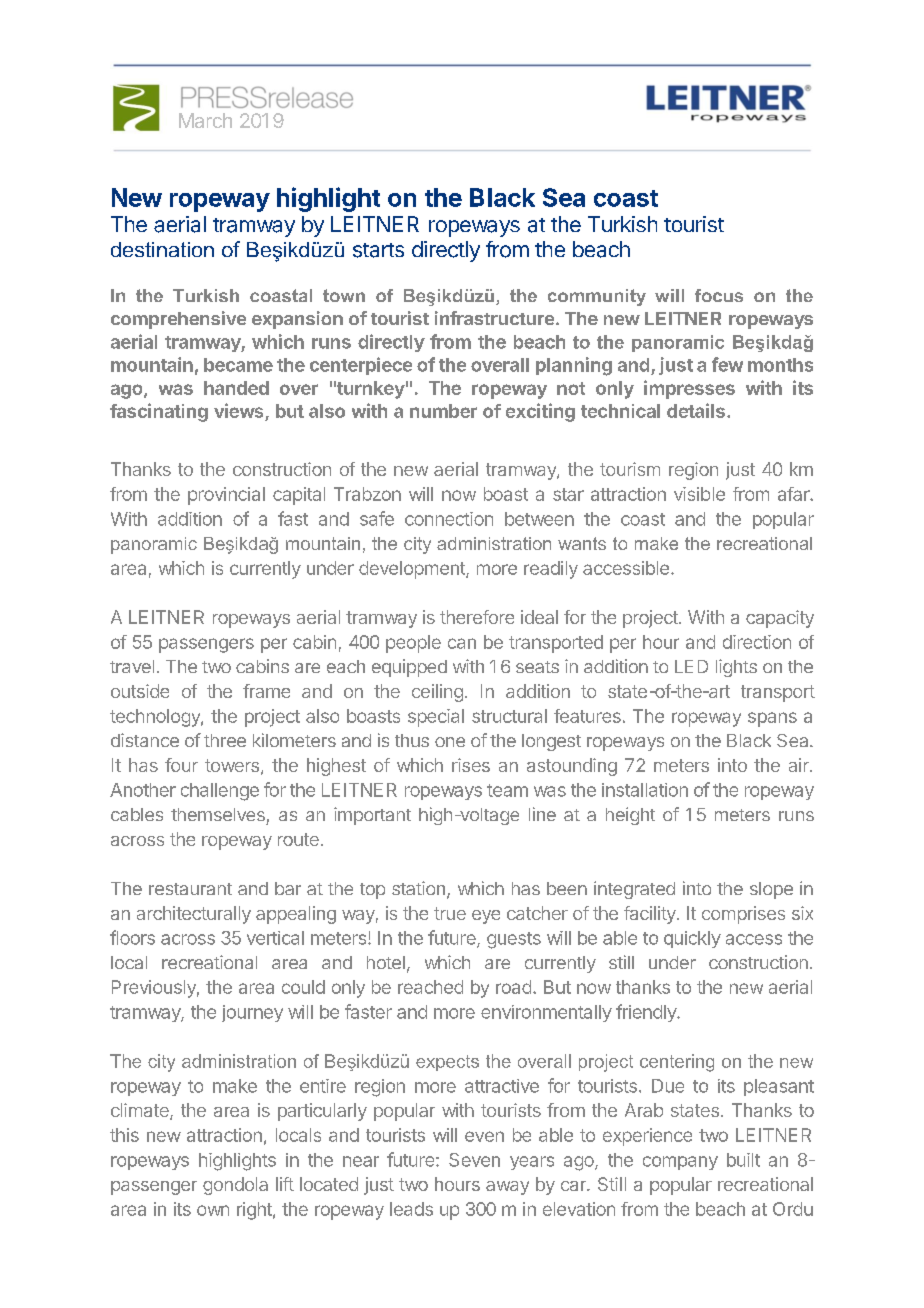 The height and width of the screenshot is (1308, 924). Describe the element at coordinates (719, 295) in the screenshot. I see `focus` at that location.
